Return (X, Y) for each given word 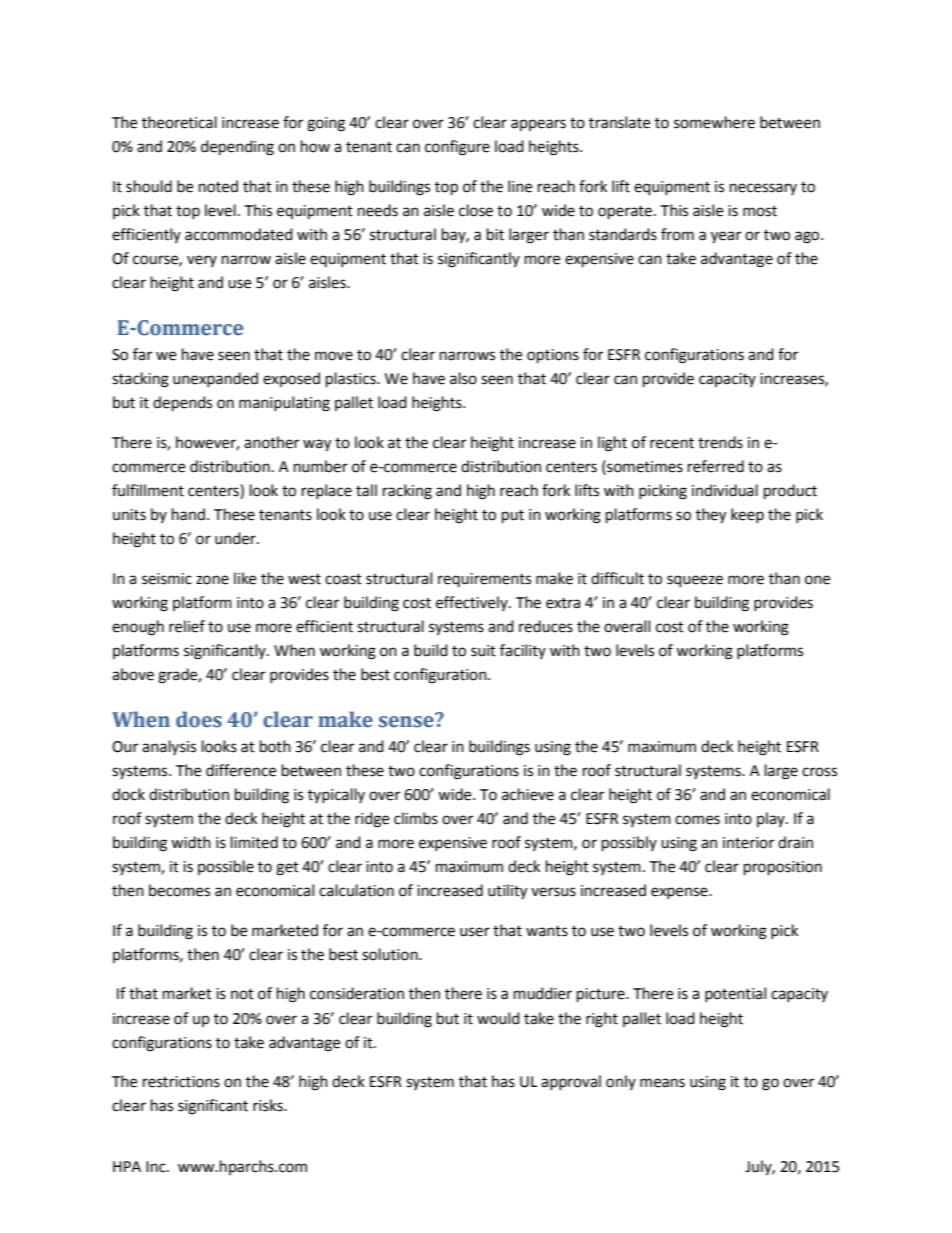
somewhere (714, 122)
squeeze (695, 581)
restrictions (181, 1082)
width (191, 842)
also (463, 378)
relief (187, 626)
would (498, 1018)
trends (720, 442)
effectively (473, 603)
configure (457, 148)
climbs (416, 818)
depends (182, 404)
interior (748, 843)
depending (237, 148)
